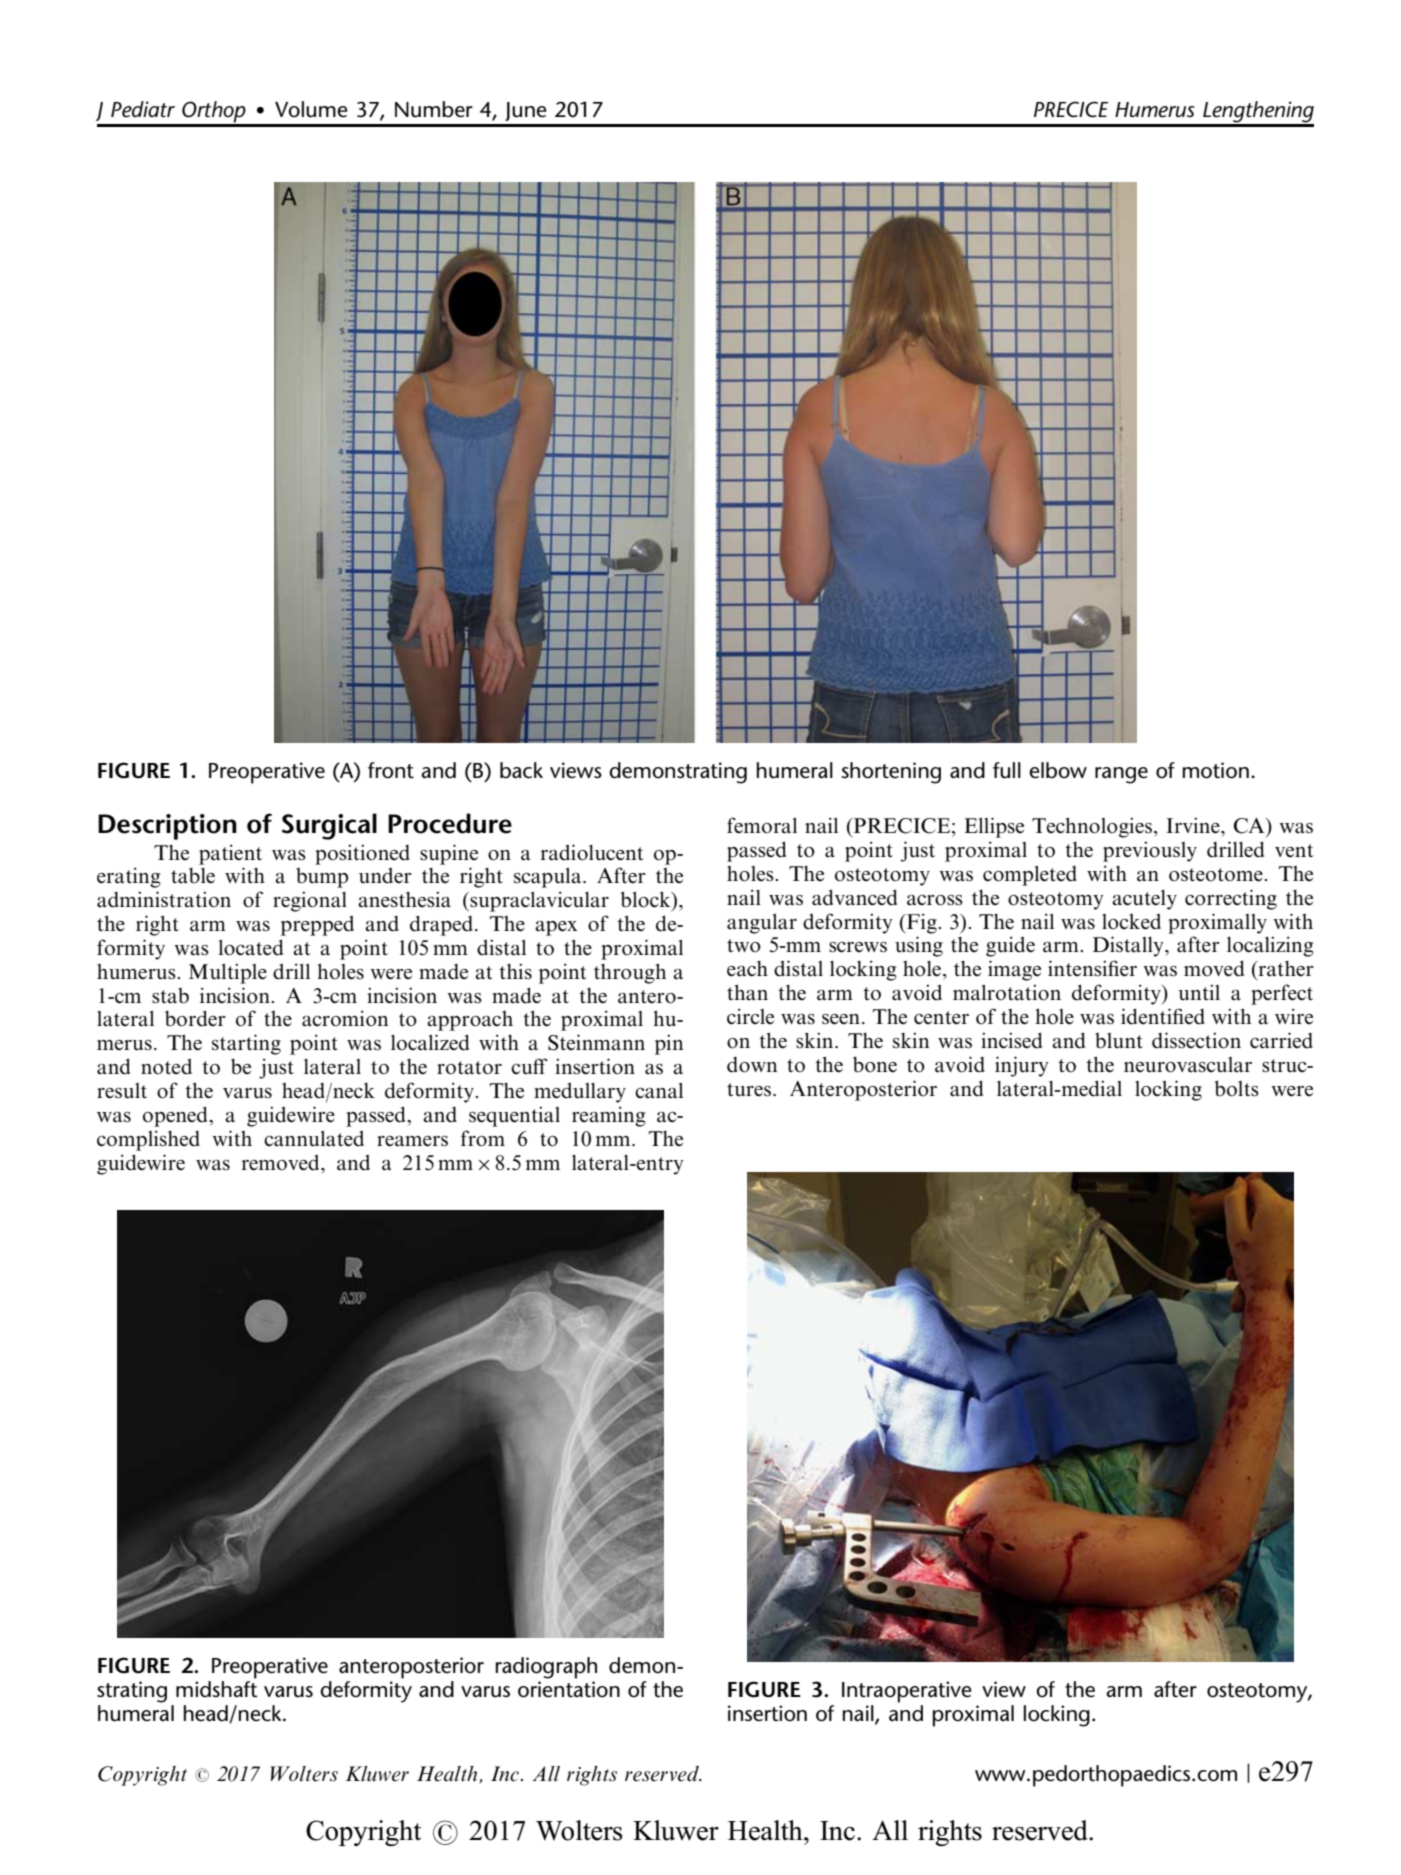 The image size is (1401, 1875). What do you see at coordinates (1144, 900) in the screenshot?
I see `acutely` at bounding box center [1144, 900].
